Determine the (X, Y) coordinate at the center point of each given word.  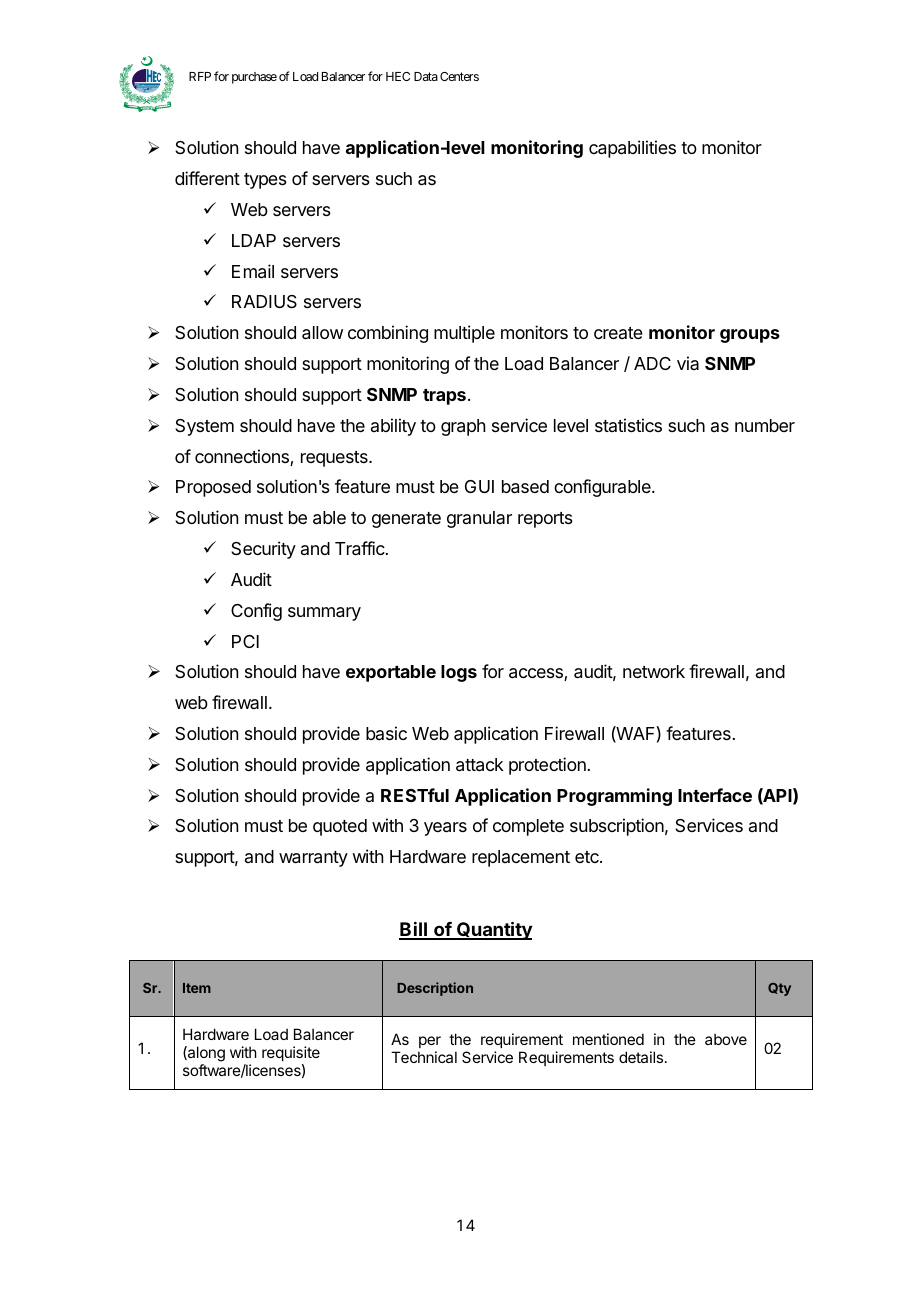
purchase (254, 78)
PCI (245, 641)
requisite (291, 1055)
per (430, 1042)
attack (480, 765)
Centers (459, 76)
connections (243, 457)
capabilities (632, 149)
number (765, 425)
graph (463, 427)
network (654, 671)
